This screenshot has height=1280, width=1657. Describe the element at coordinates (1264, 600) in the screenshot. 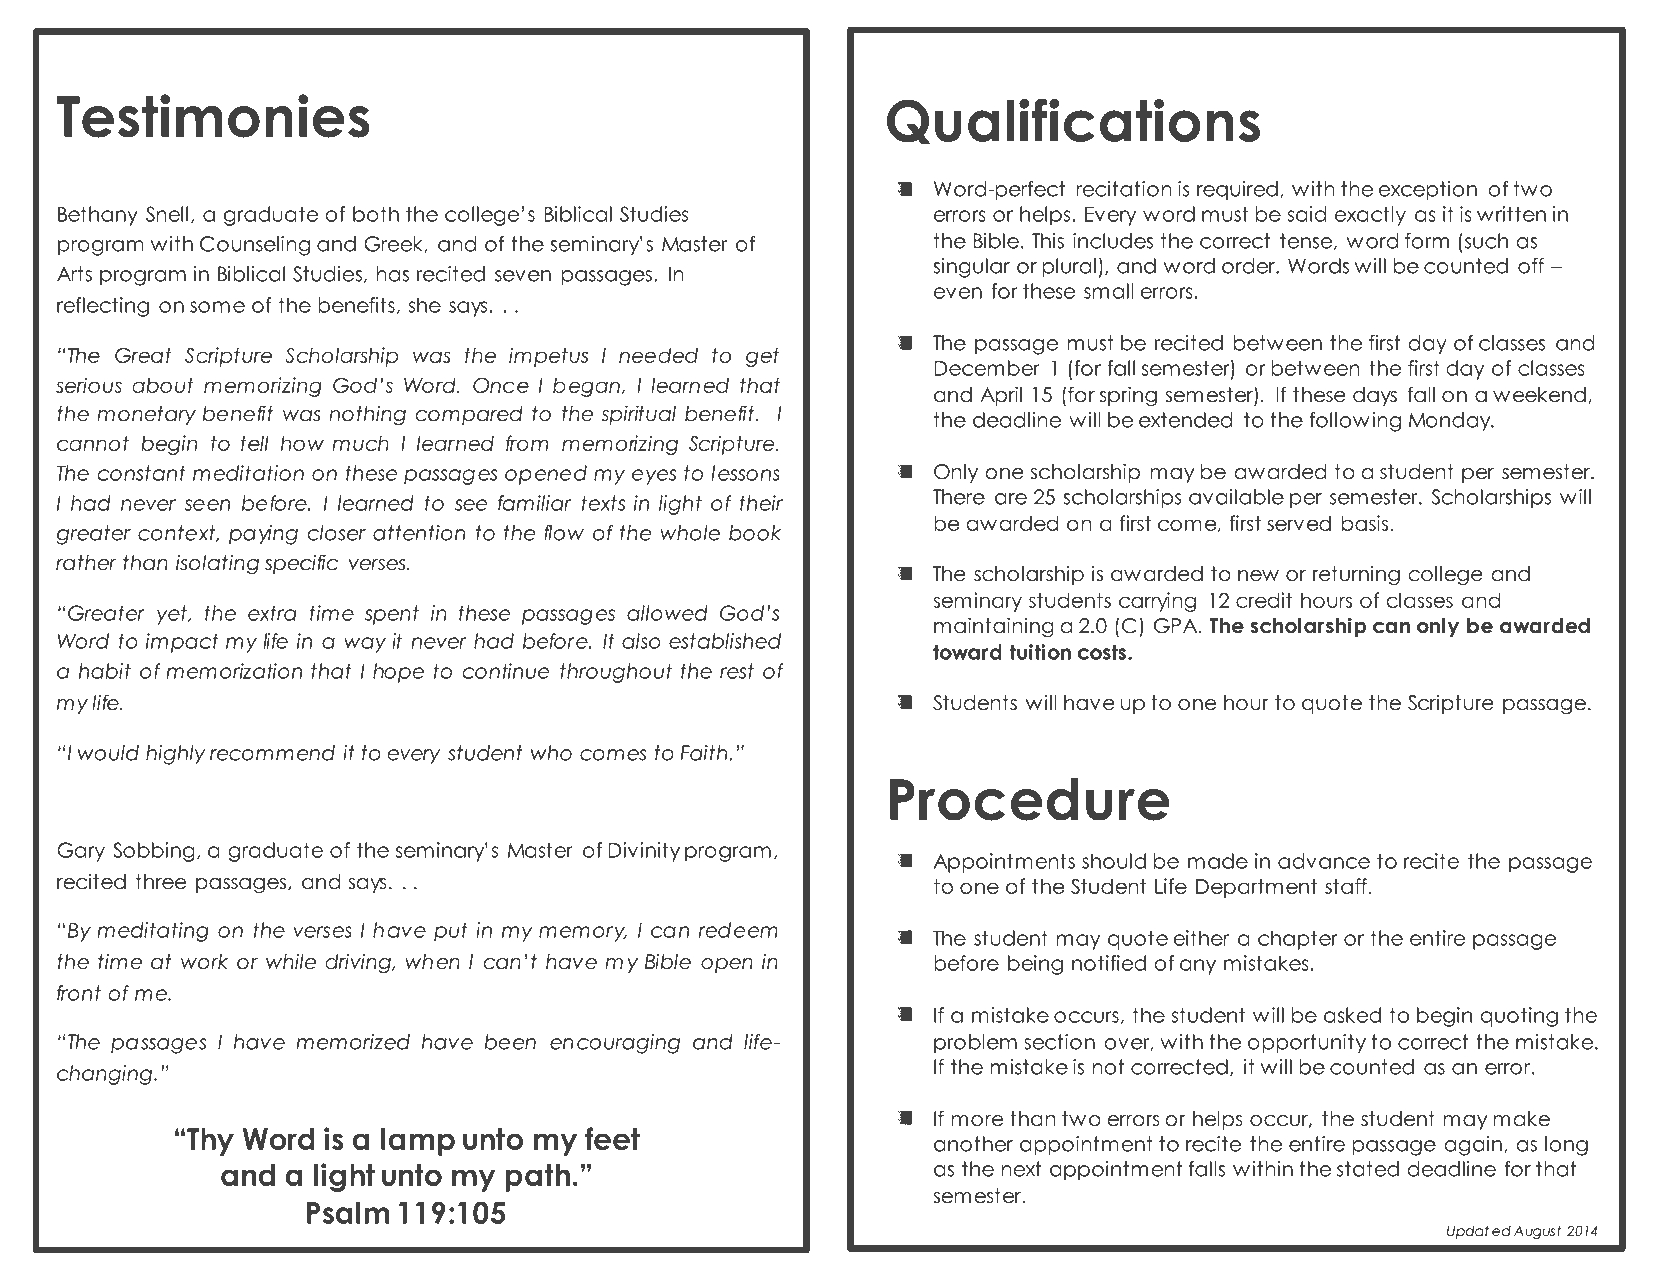

I see `credit` at that location.
